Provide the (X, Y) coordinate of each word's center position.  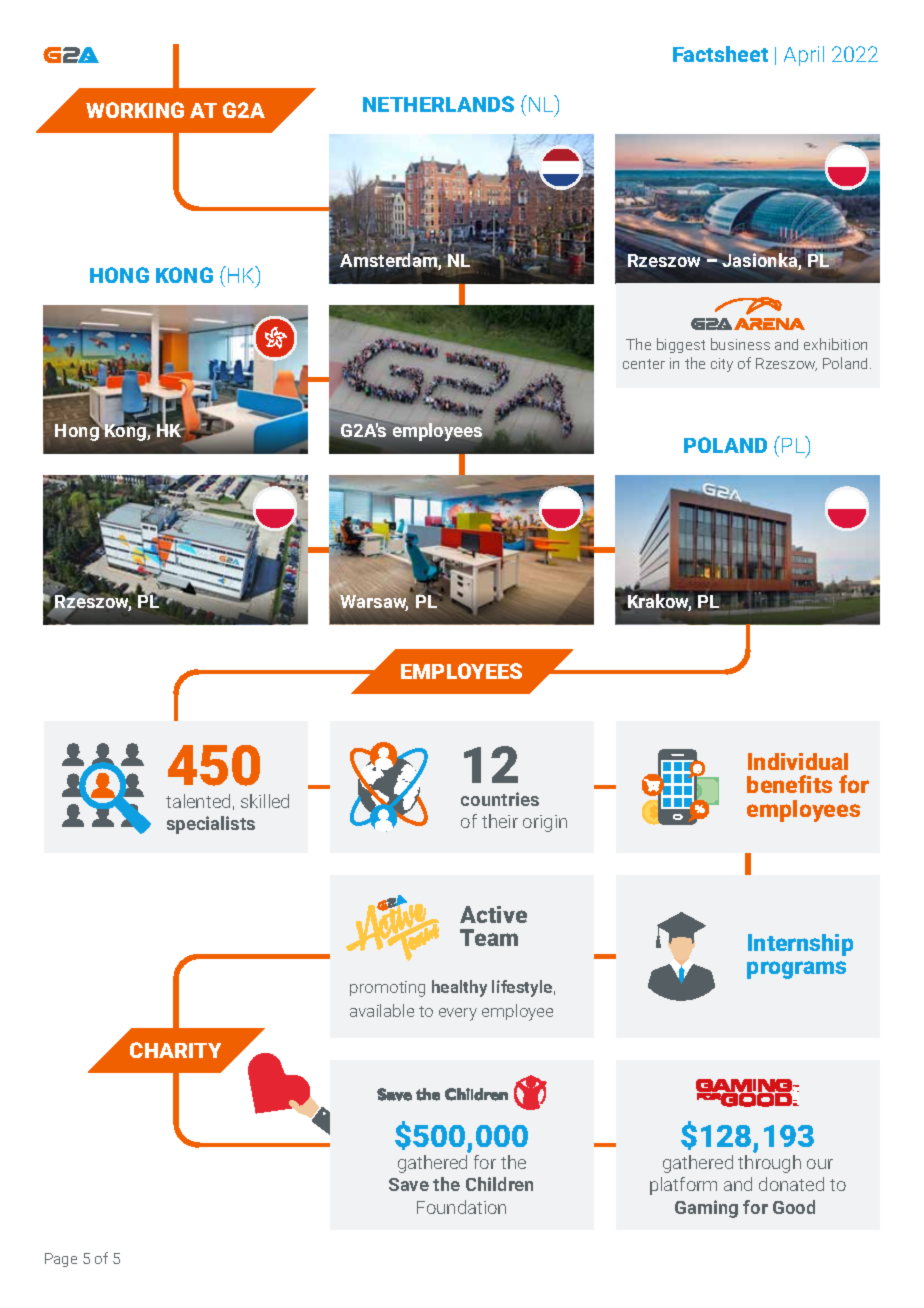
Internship (800, 945)
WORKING (135, 110)
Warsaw (374, 602)
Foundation (461, 1207)
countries (500, 799)
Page (61, 1260)
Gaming (706, 1209)
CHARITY (175, 1050)
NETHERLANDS (438, 104)
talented (198, 801)
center (644, 364)
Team (489, 937)
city (722, 365)
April (804, 56)
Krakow (658, 601)
